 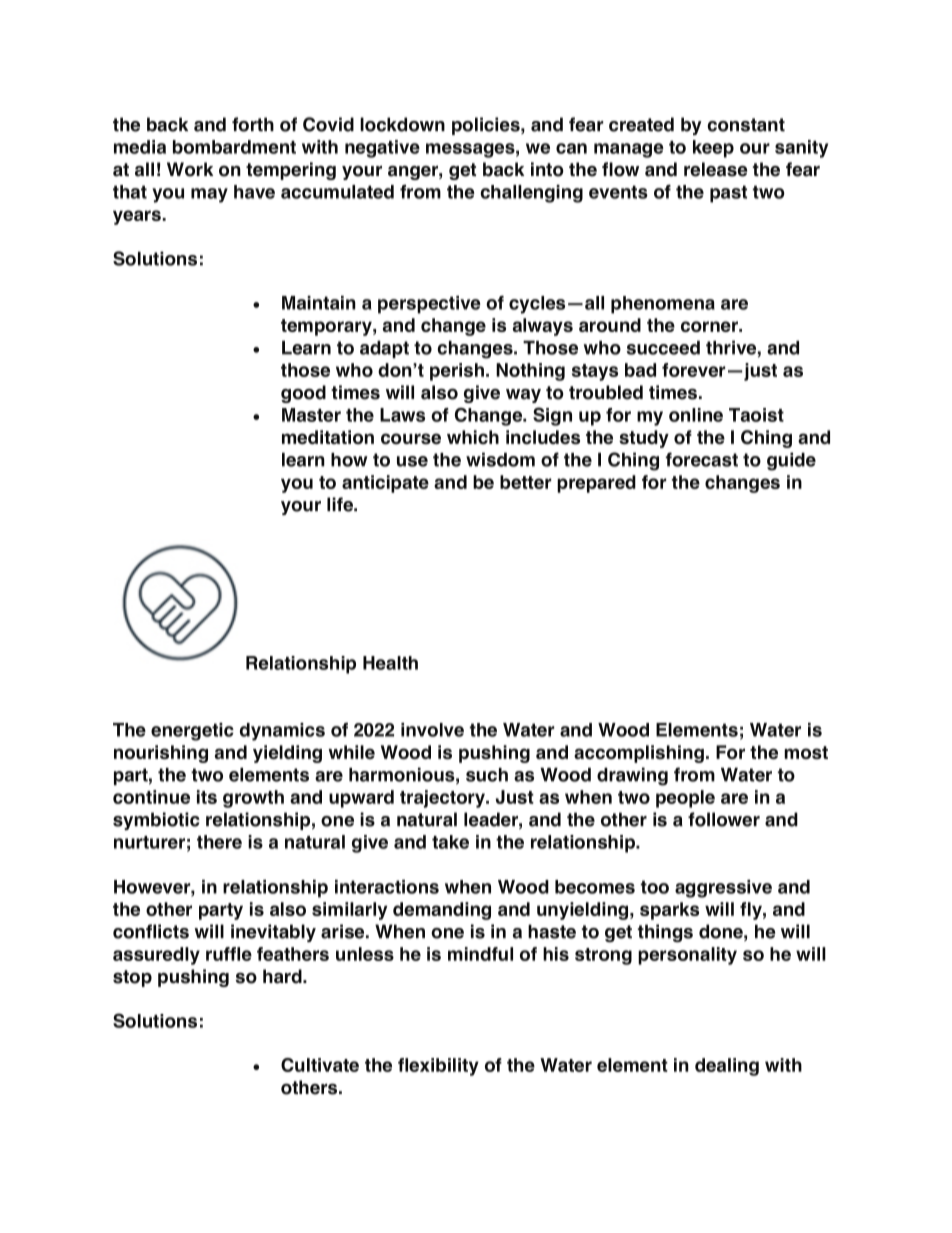 I want to click on energetic, so click(x=192, y=732).
